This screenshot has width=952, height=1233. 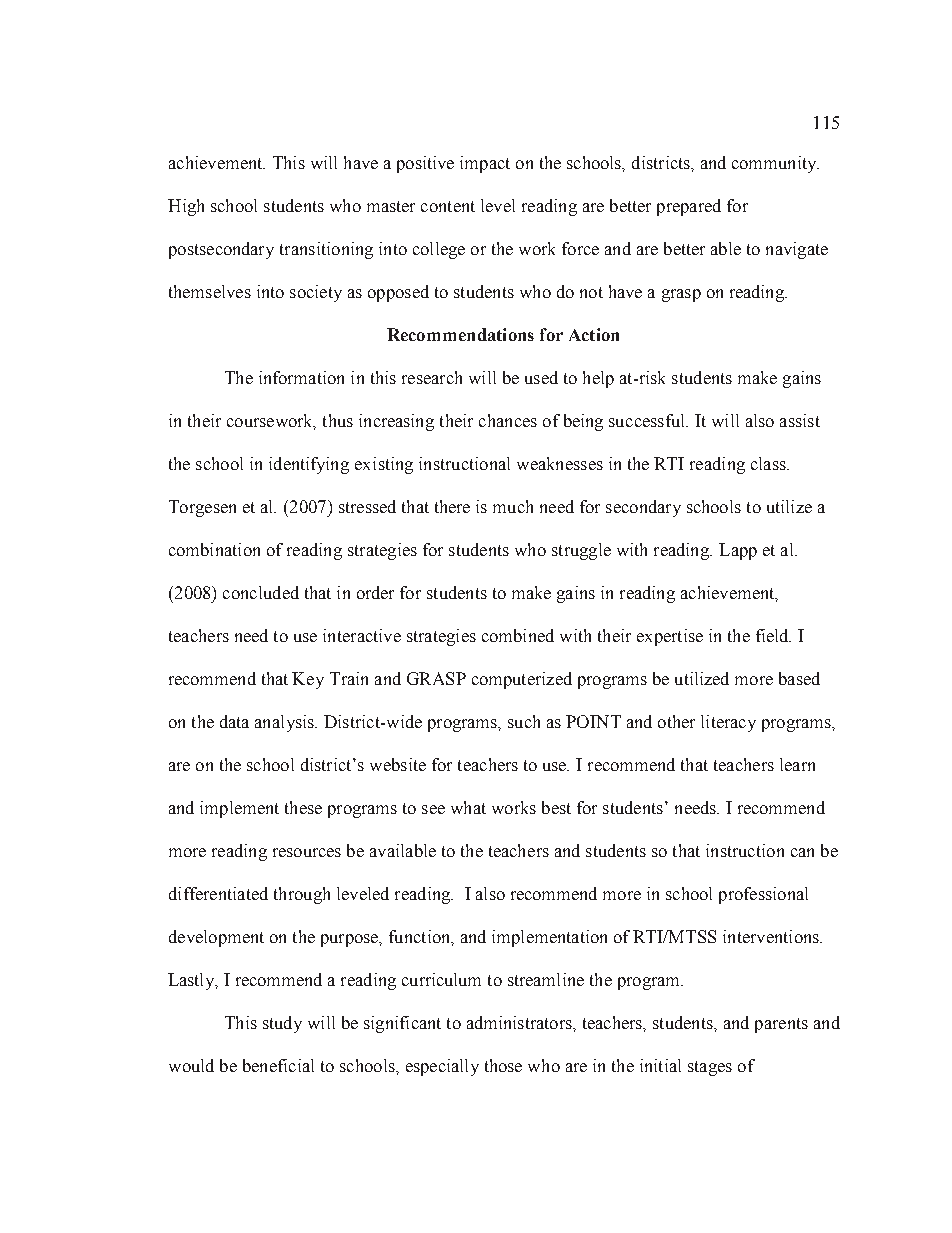 What do you see at coordinates (518, 635) in the screenshot?
I see `combined` at bounding box center [518, 635].
